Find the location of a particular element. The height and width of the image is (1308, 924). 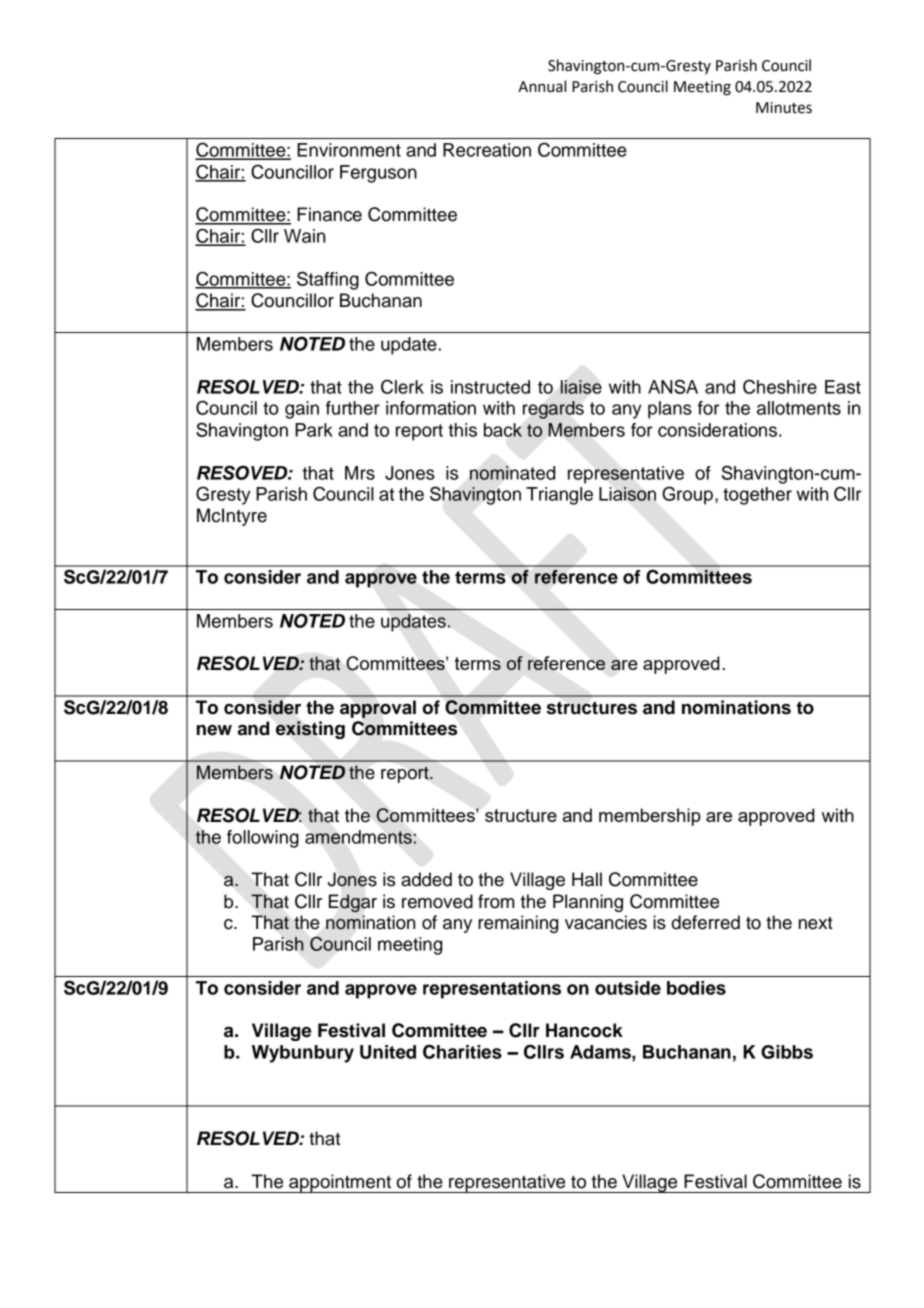

Minutes is located at coordinates (784, 108).
